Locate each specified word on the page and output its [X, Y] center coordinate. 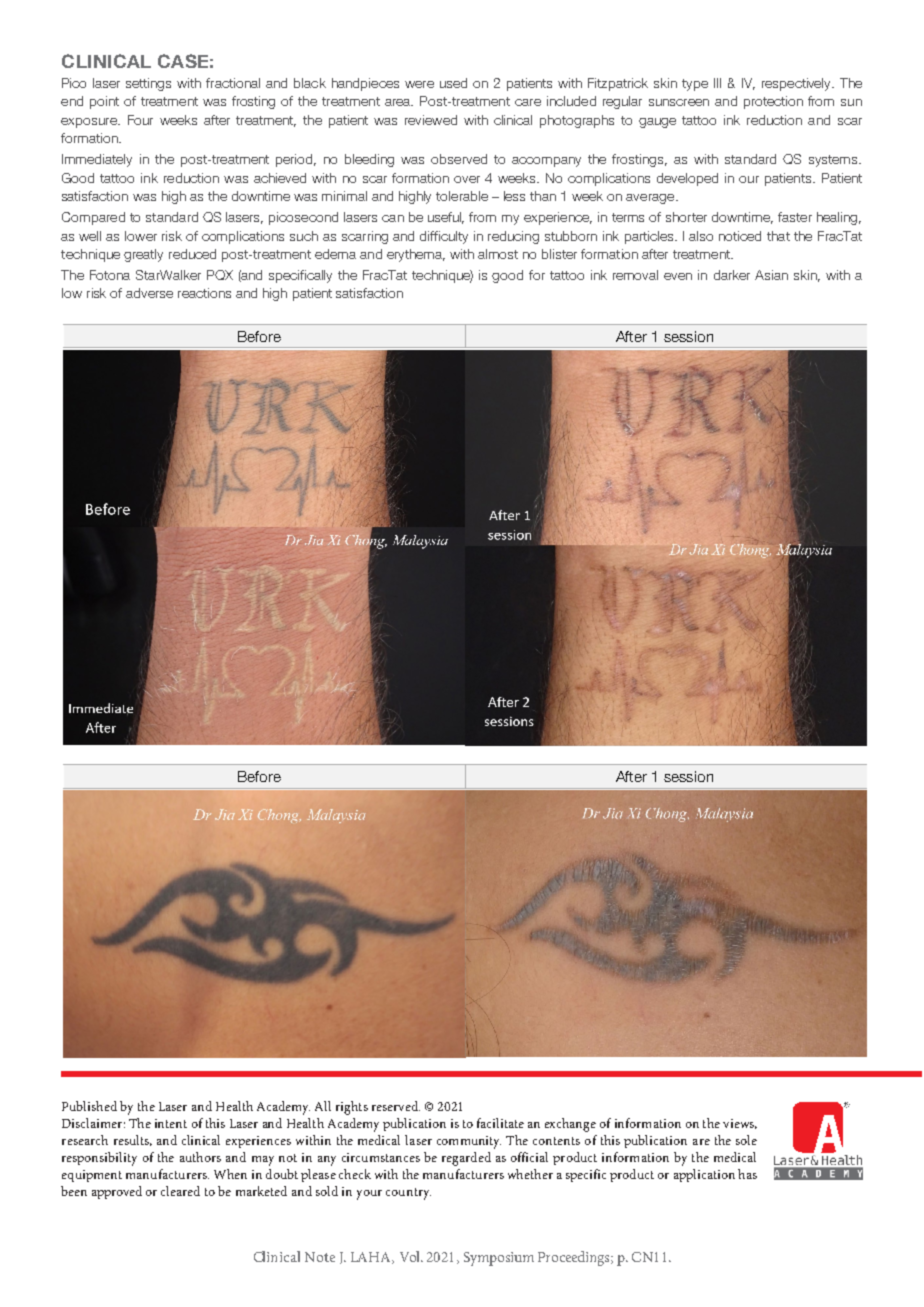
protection [773, 102]
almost [498, 254]
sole [746, 1140]
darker [732, 275]
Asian [771, 275]
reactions [204, 293]
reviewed [431, 120]
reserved [396, 1106]
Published [89, 1106]
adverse [149, 293]
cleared [180, 1191]
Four [140, 120]
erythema [416, 255]
